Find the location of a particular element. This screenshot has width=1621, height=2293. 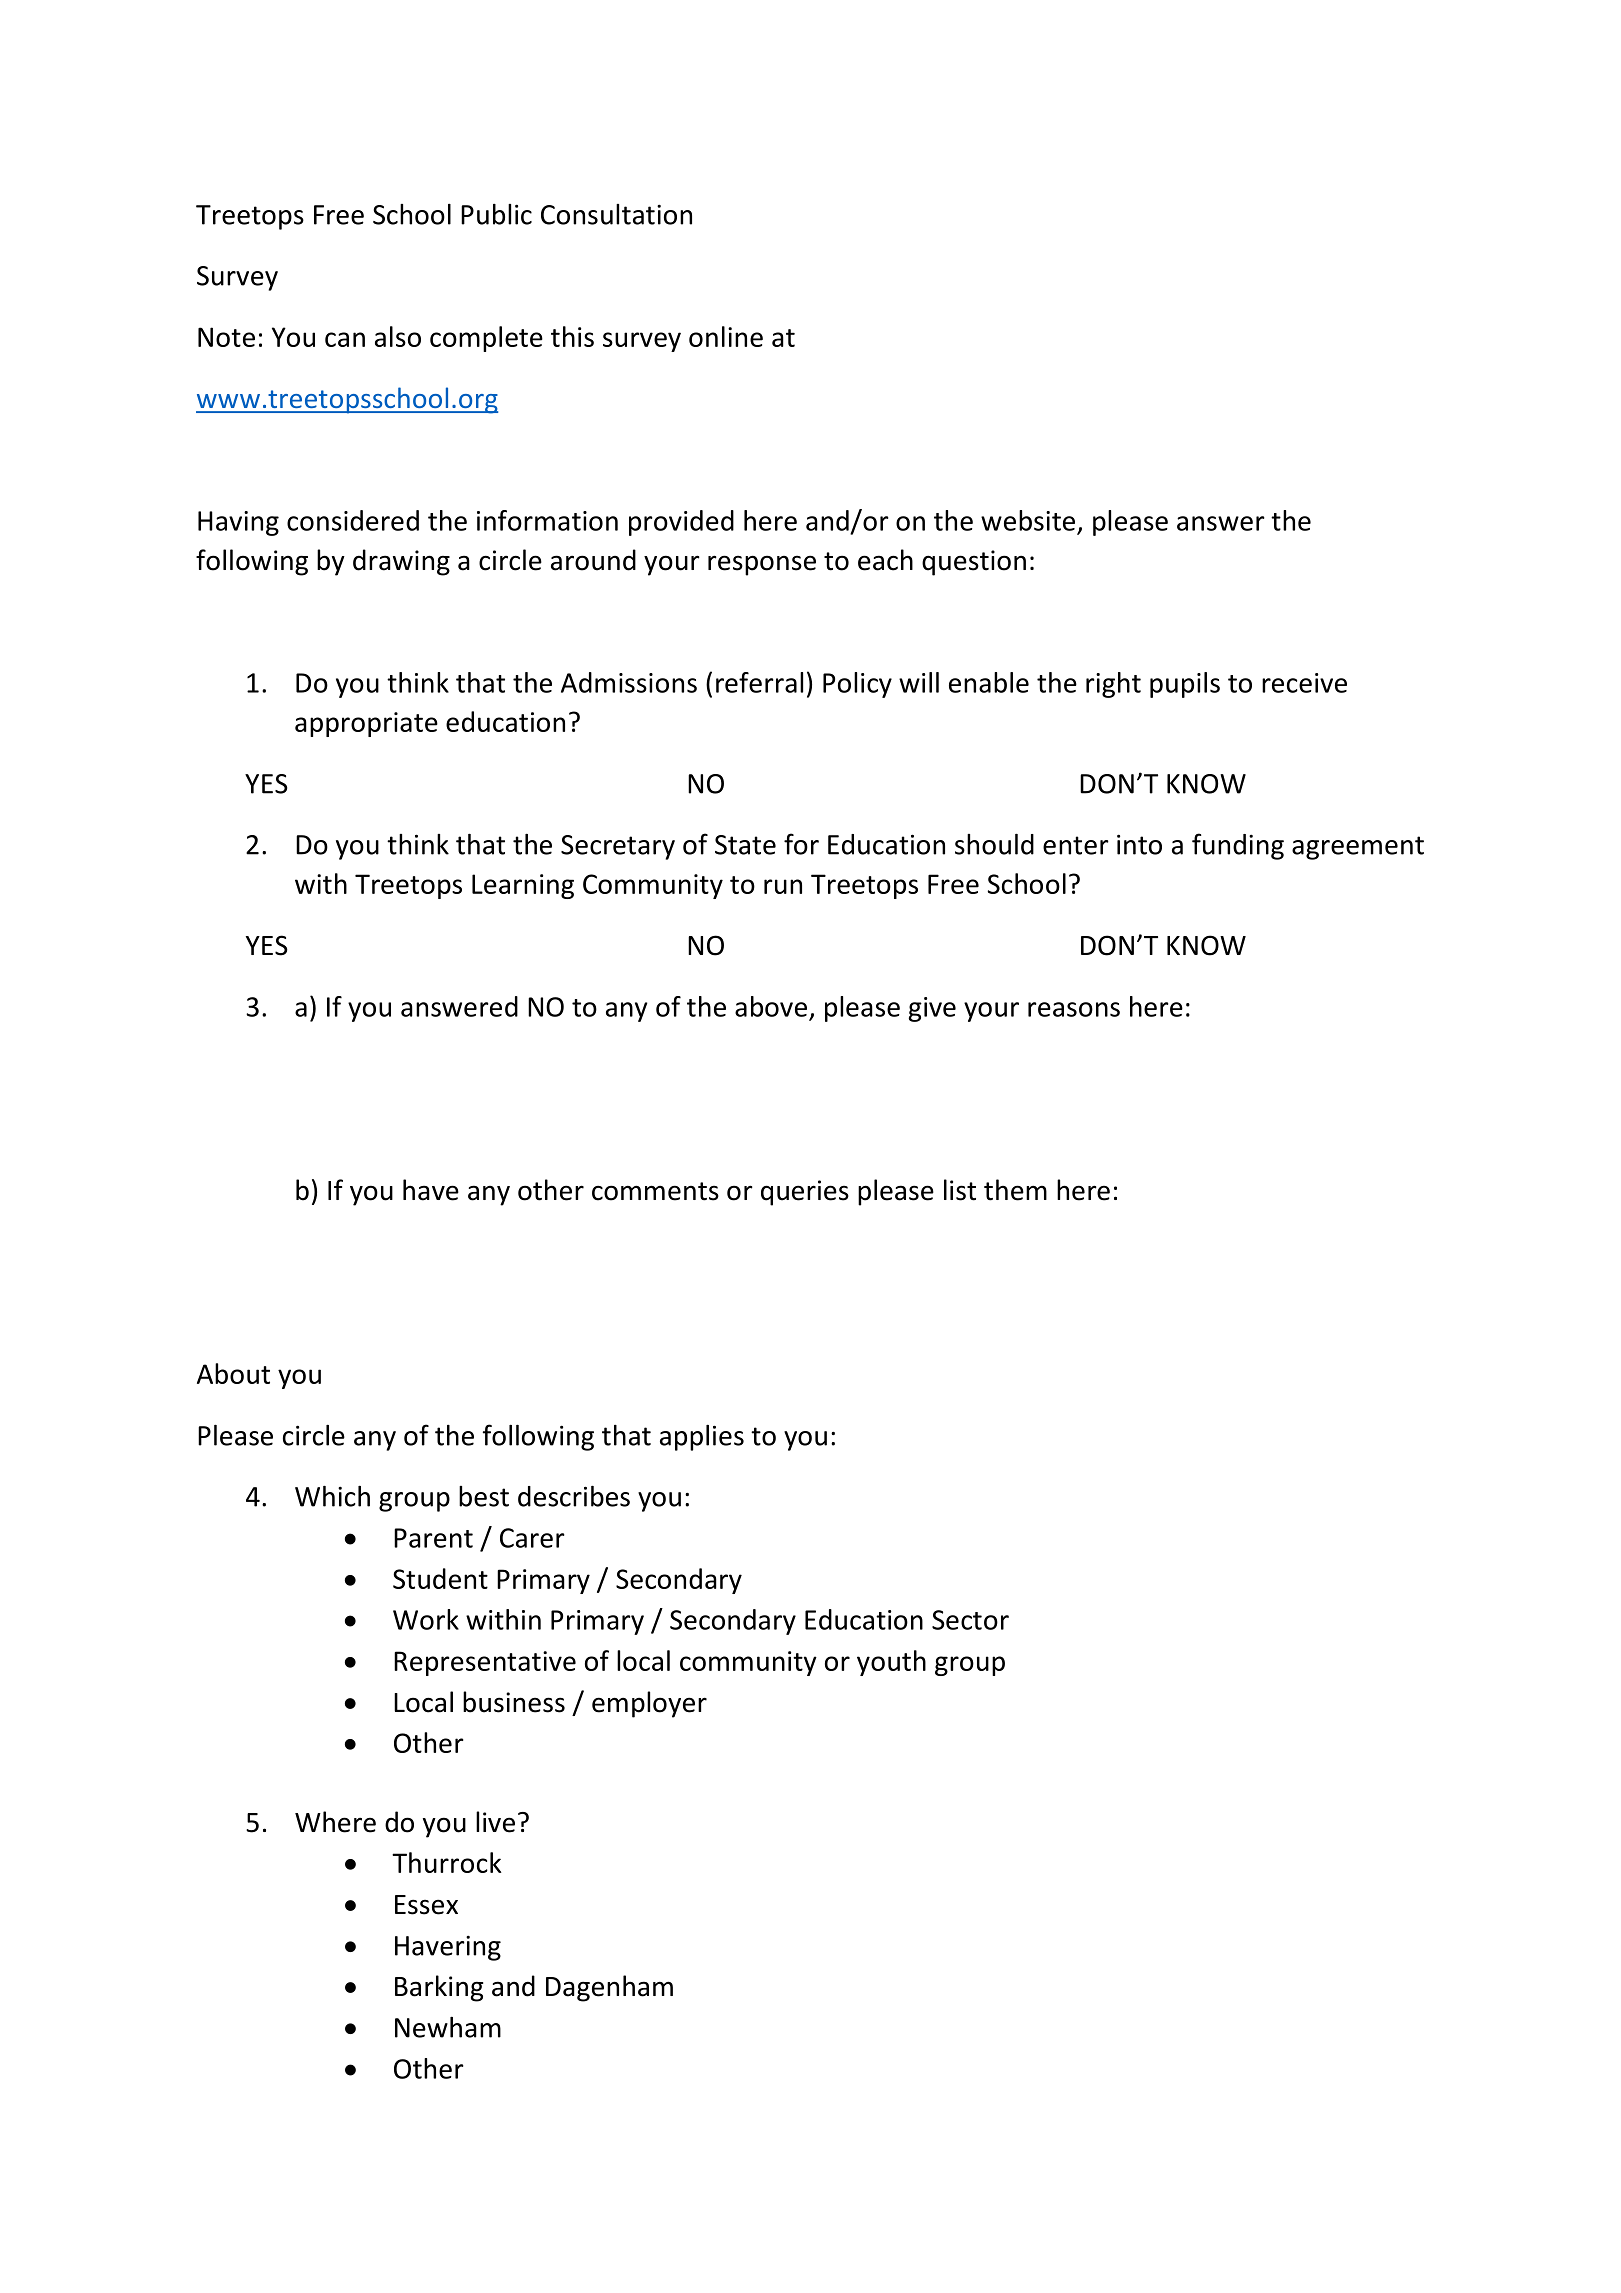

funding is located at coordinates (1238, 846).
